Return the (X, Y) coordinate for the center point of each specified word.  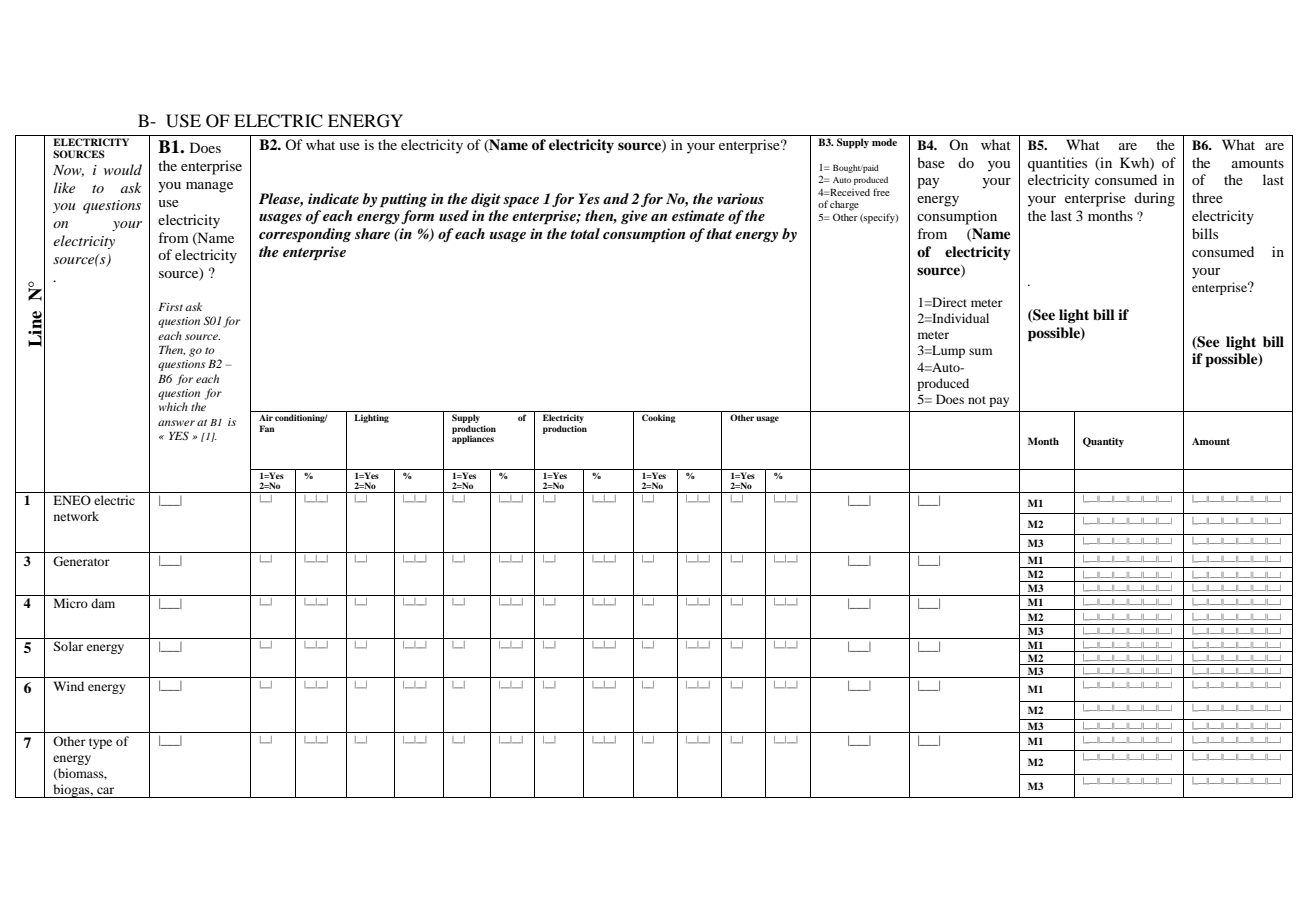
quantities (1057, 164)
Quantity (1103, 442)
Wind (69, 686)
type (100, 743)
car (105, 790)
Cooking (659, 418)
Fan (267, 428)
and (616, 198)
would (123, 169)
